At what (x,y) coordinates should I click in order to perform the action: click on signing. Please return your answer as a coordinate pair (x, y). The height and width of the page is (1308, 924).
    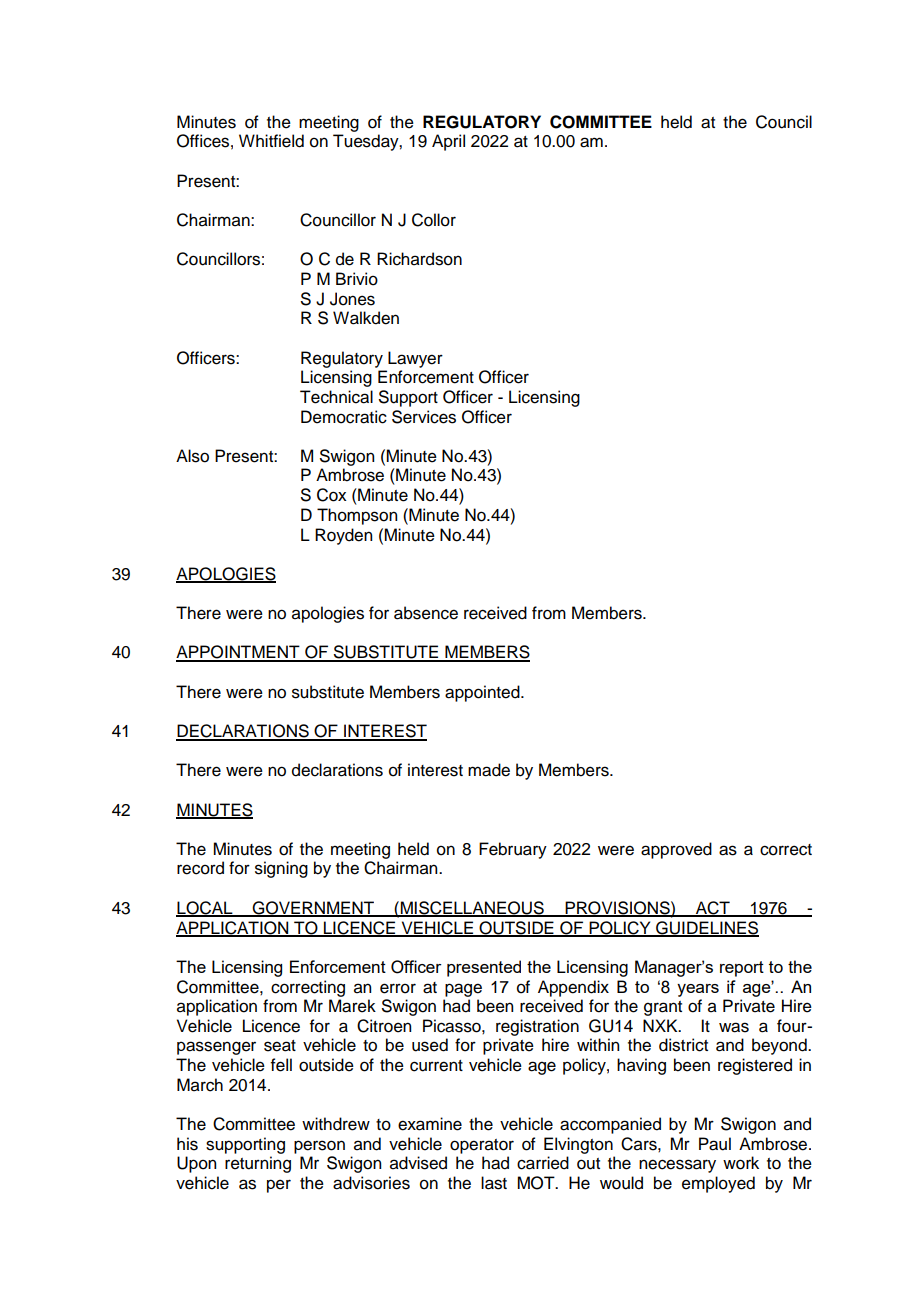
    Looking at the image, I should click on (281, 869).
